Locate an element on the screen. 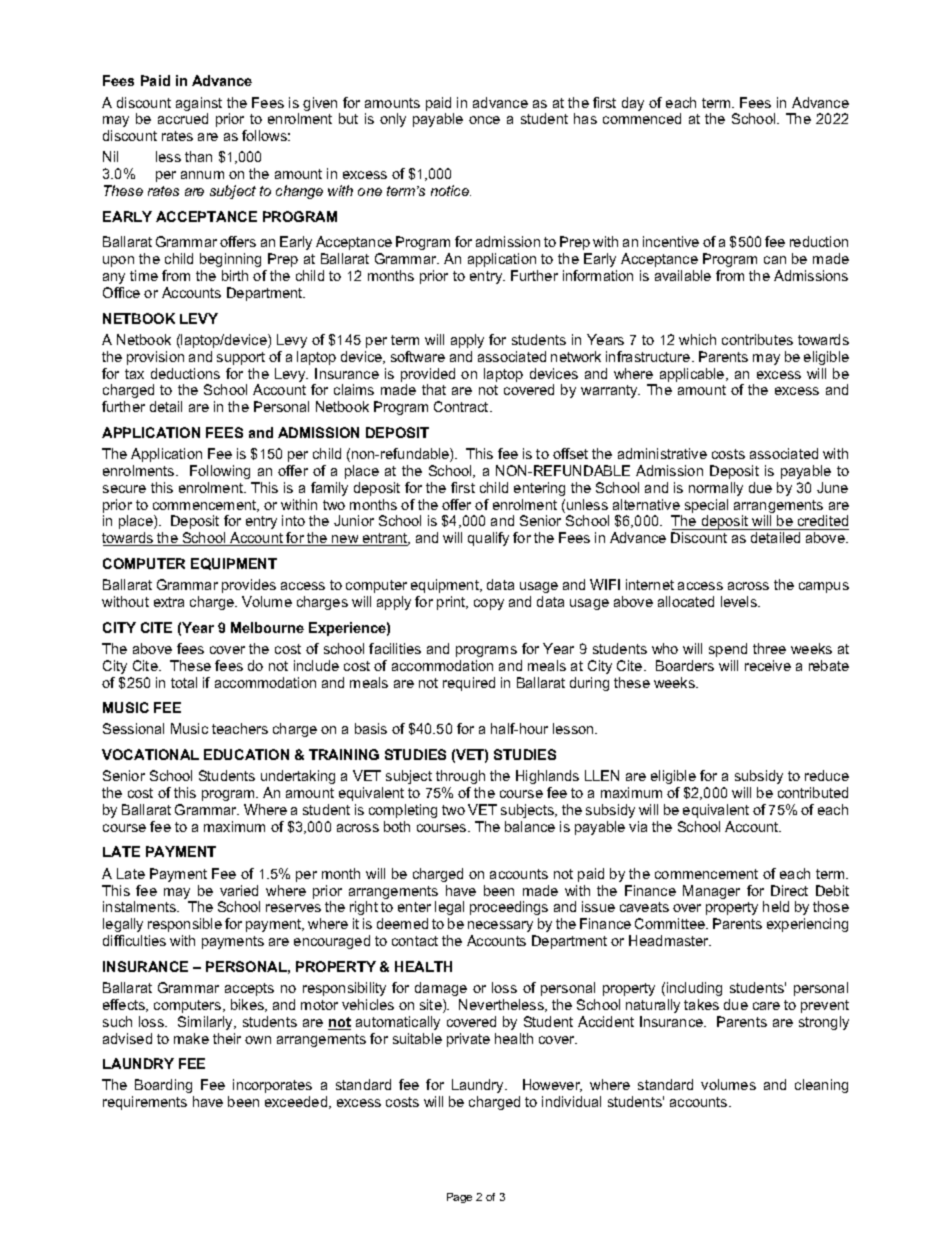  total is located at coordinates (184, 682).
